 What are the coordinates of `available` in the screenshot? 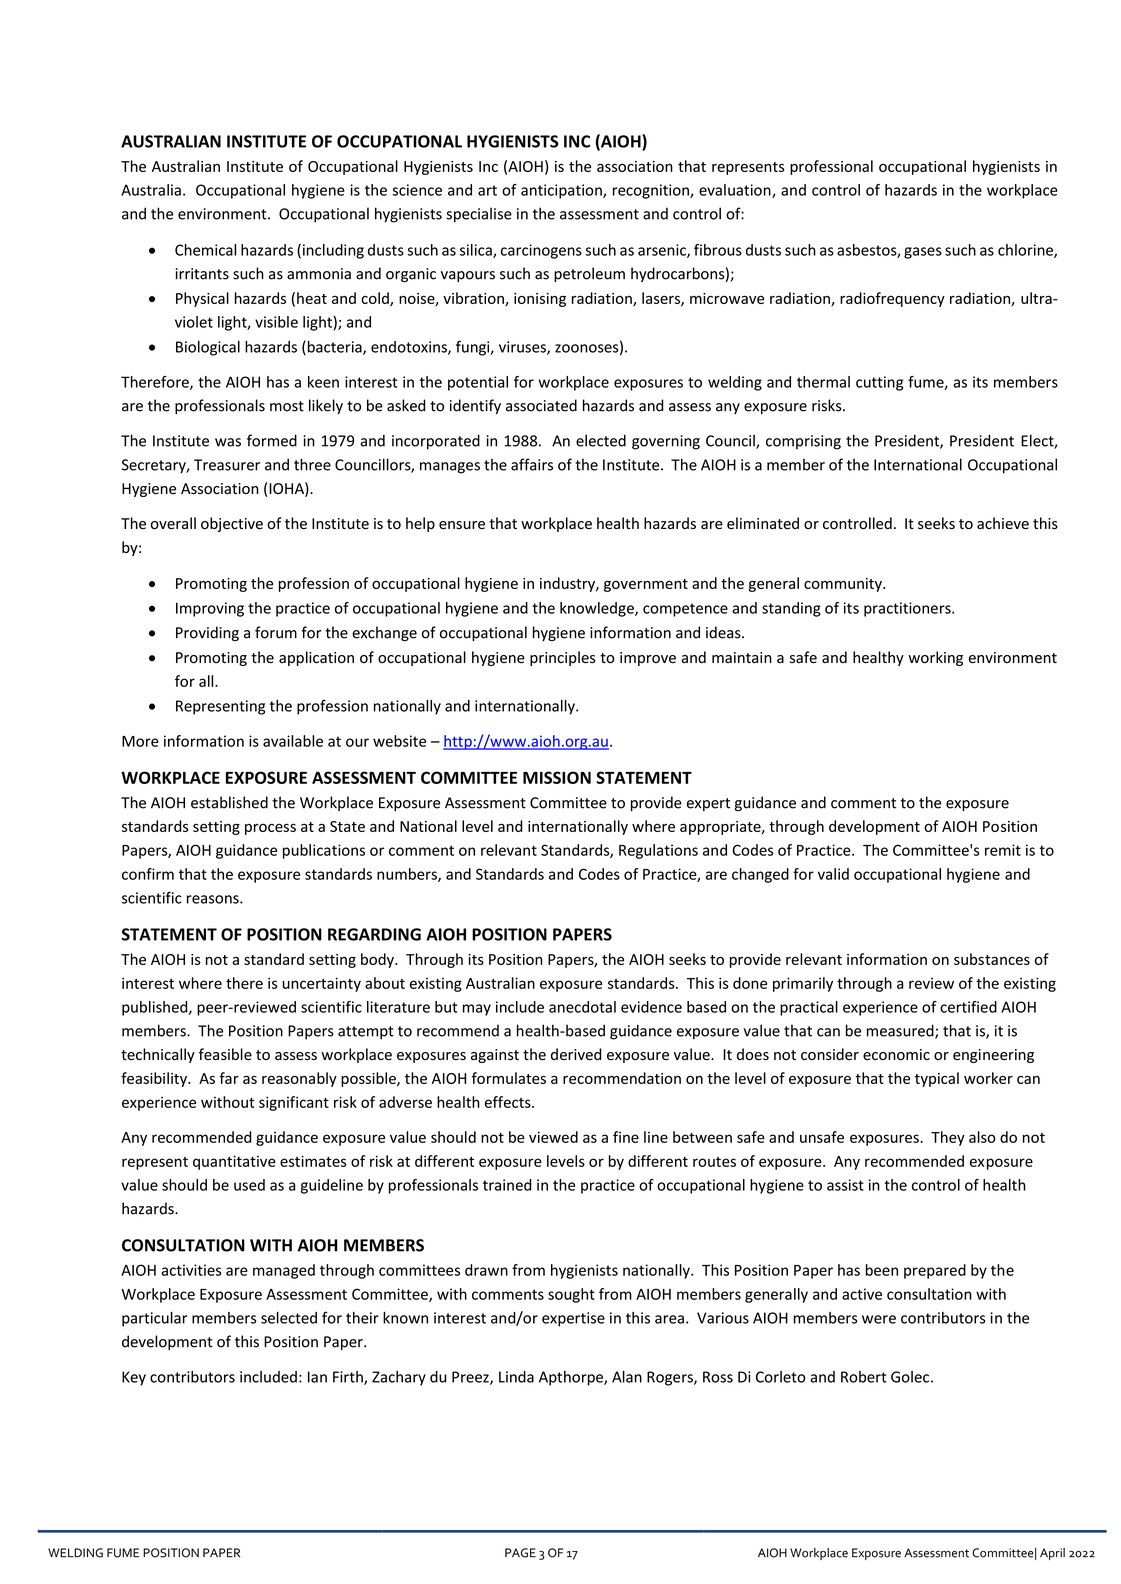 It's located at (293, 741).
